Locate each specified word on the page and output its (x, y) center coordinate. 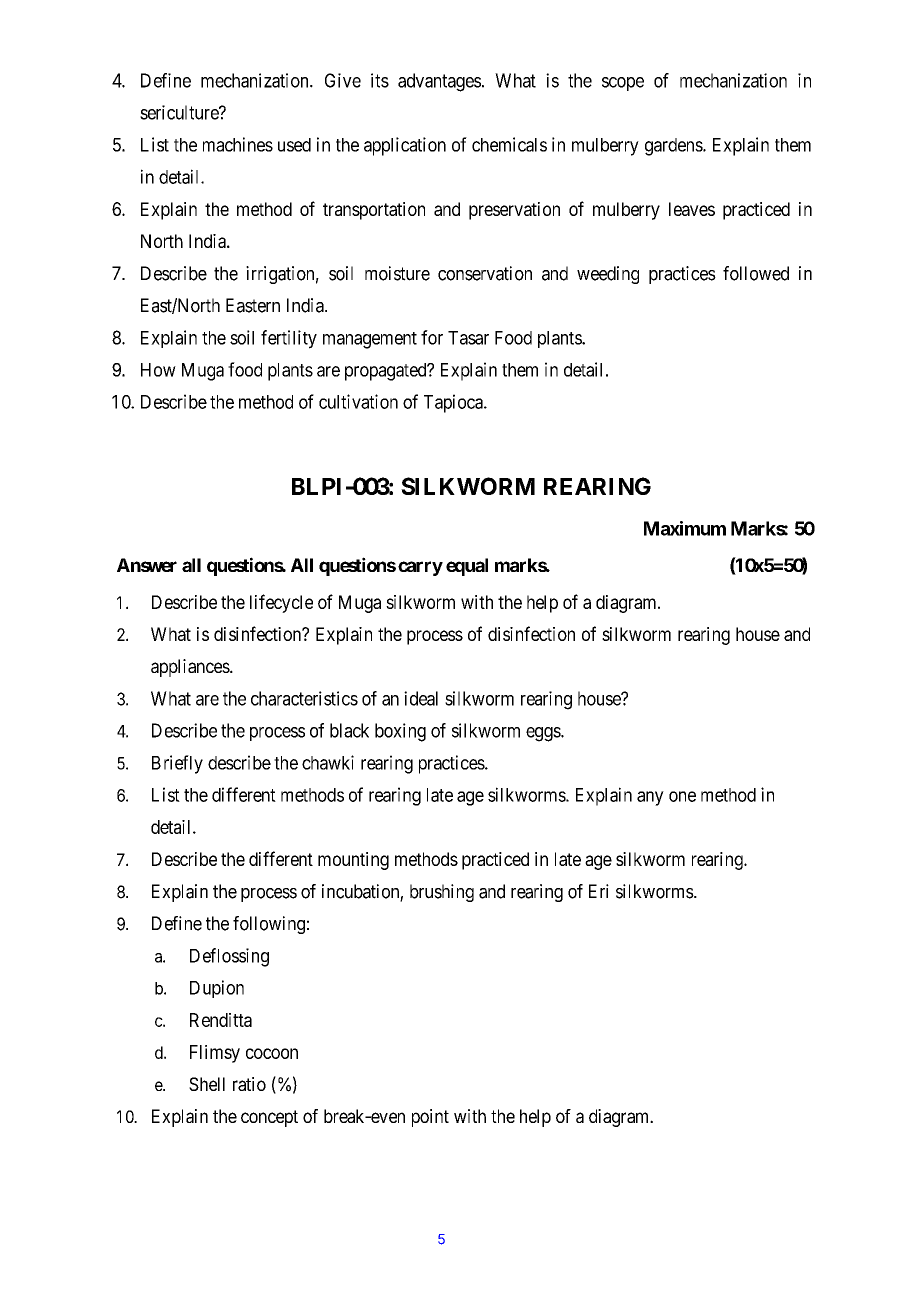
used (294, 145)
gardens (674, 147)
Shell (207, 1084)
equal (467, 567)
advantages (439, 82)
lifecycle (281, 603)
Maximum (685, 528)
